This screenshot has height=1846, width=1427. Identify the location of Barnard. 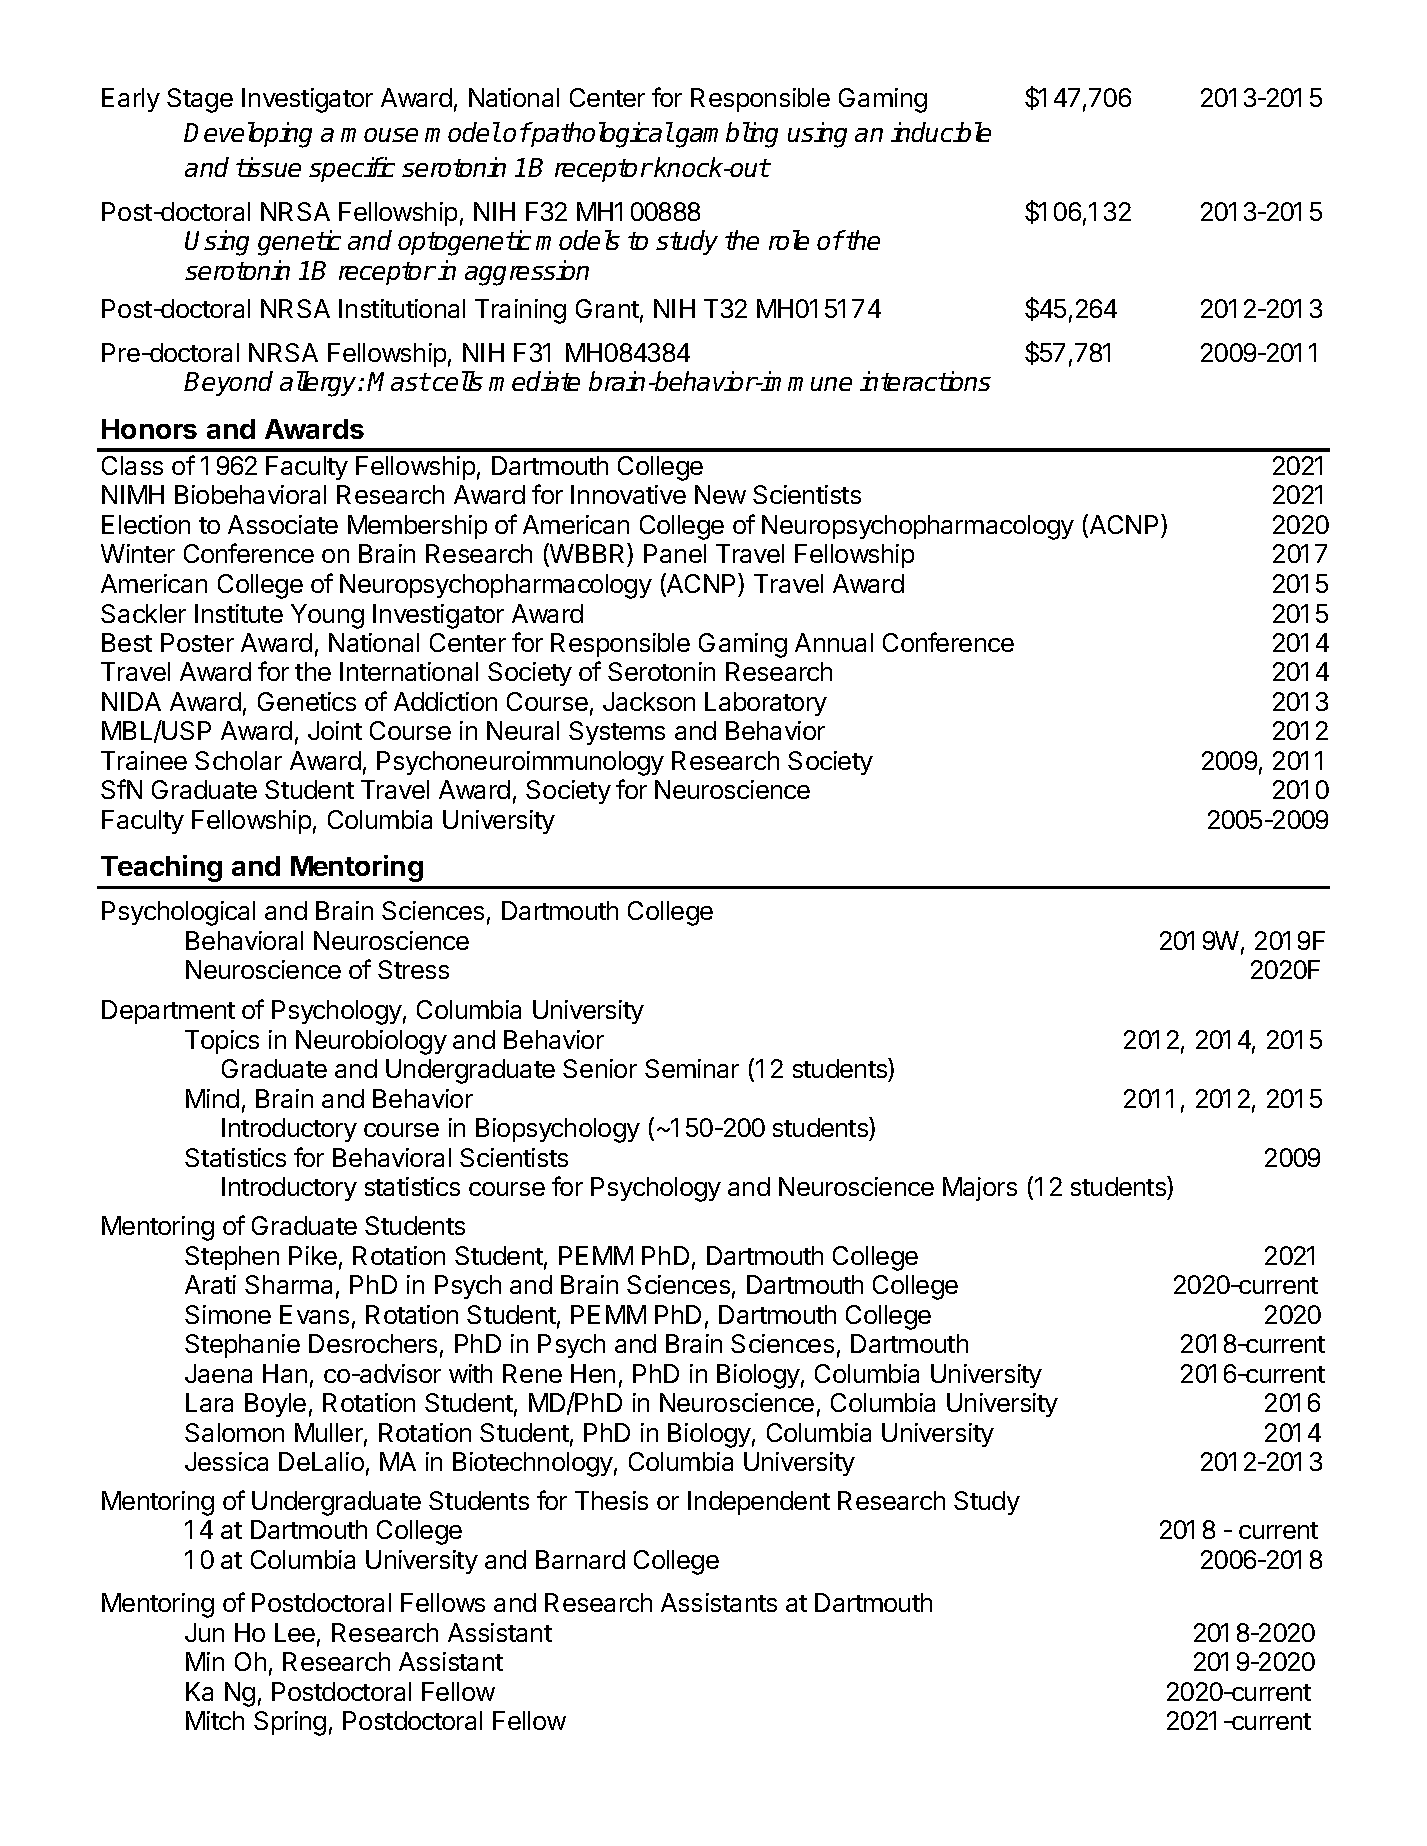
(580, 1559).
